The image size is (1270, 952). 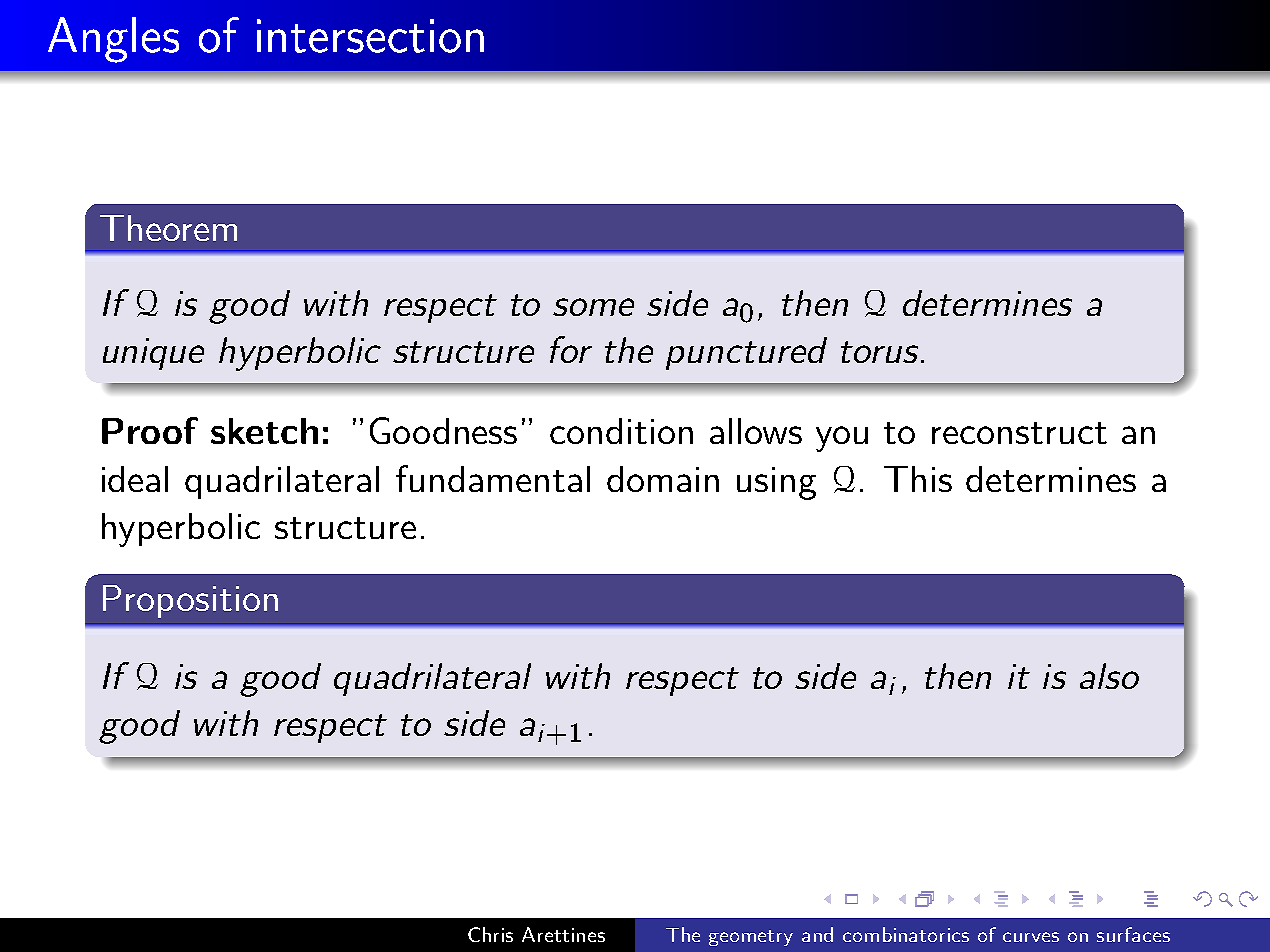 What do you see at coordinates (490, 934) in the screenshot?
I see `Chris` at bounding box center [490, 934].
